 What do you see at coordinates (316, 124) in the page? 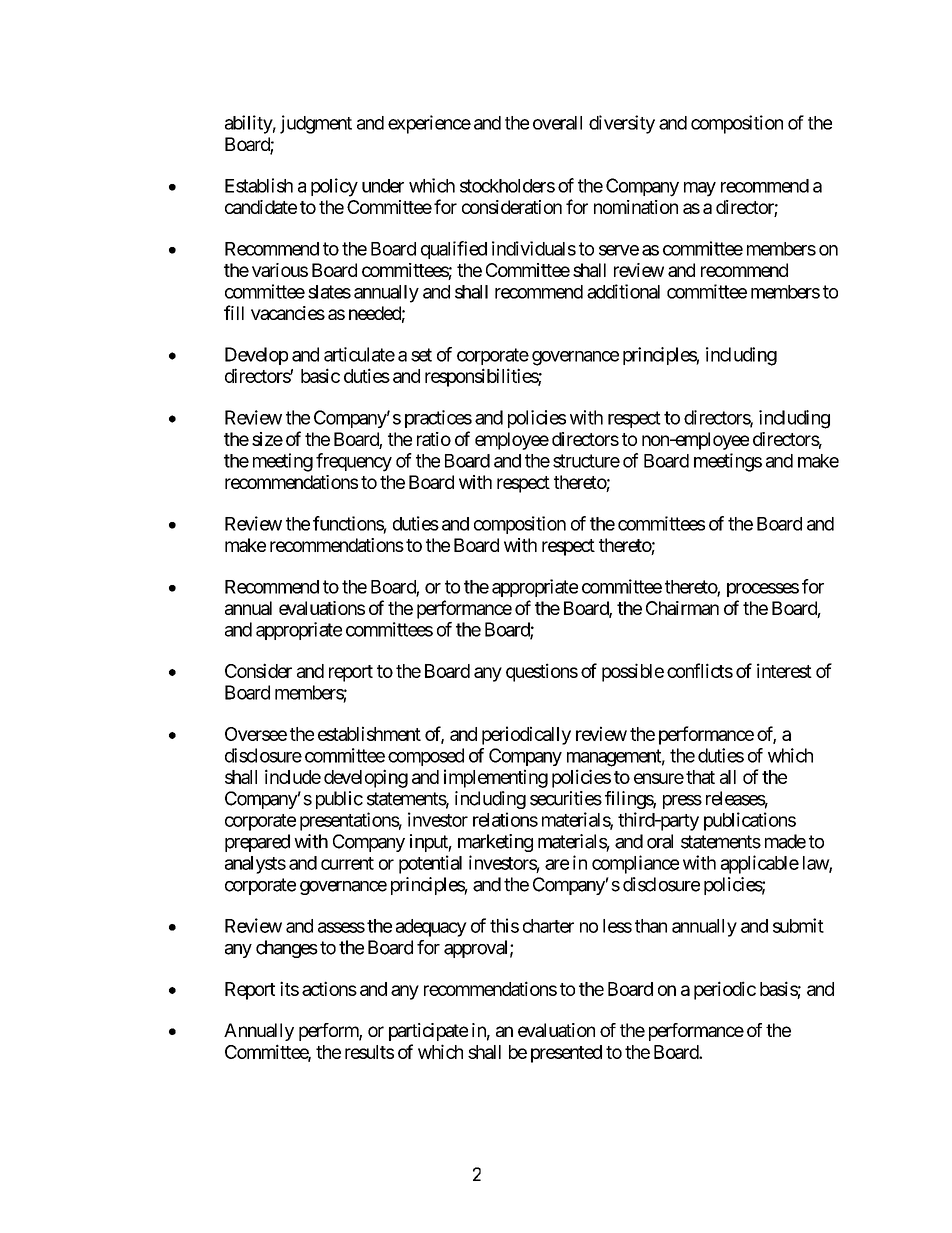
I see `judgment` at bounding box center [316, 124].
